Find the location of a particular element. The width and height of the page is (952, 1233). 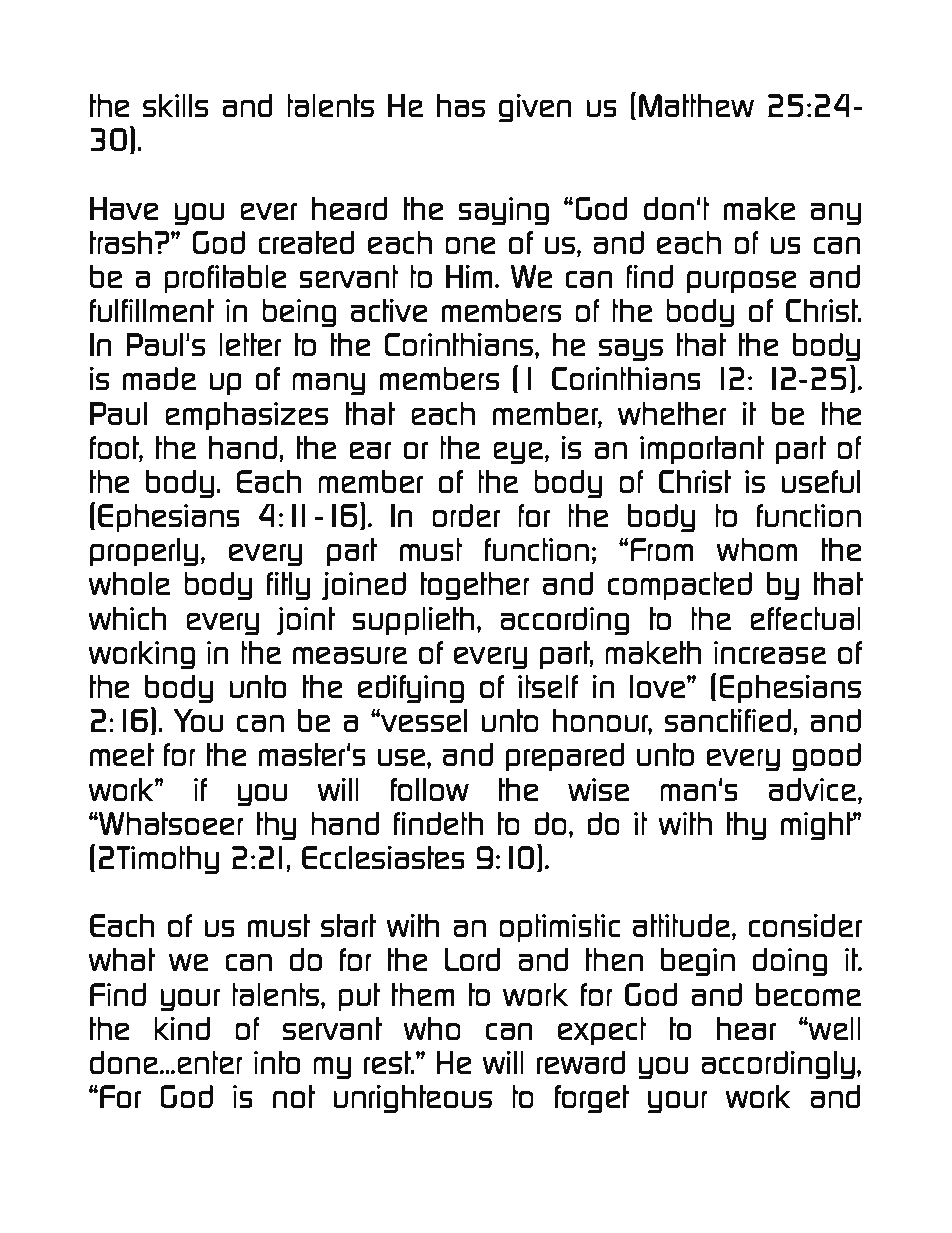

skills is located at coordinates (175, 105).
